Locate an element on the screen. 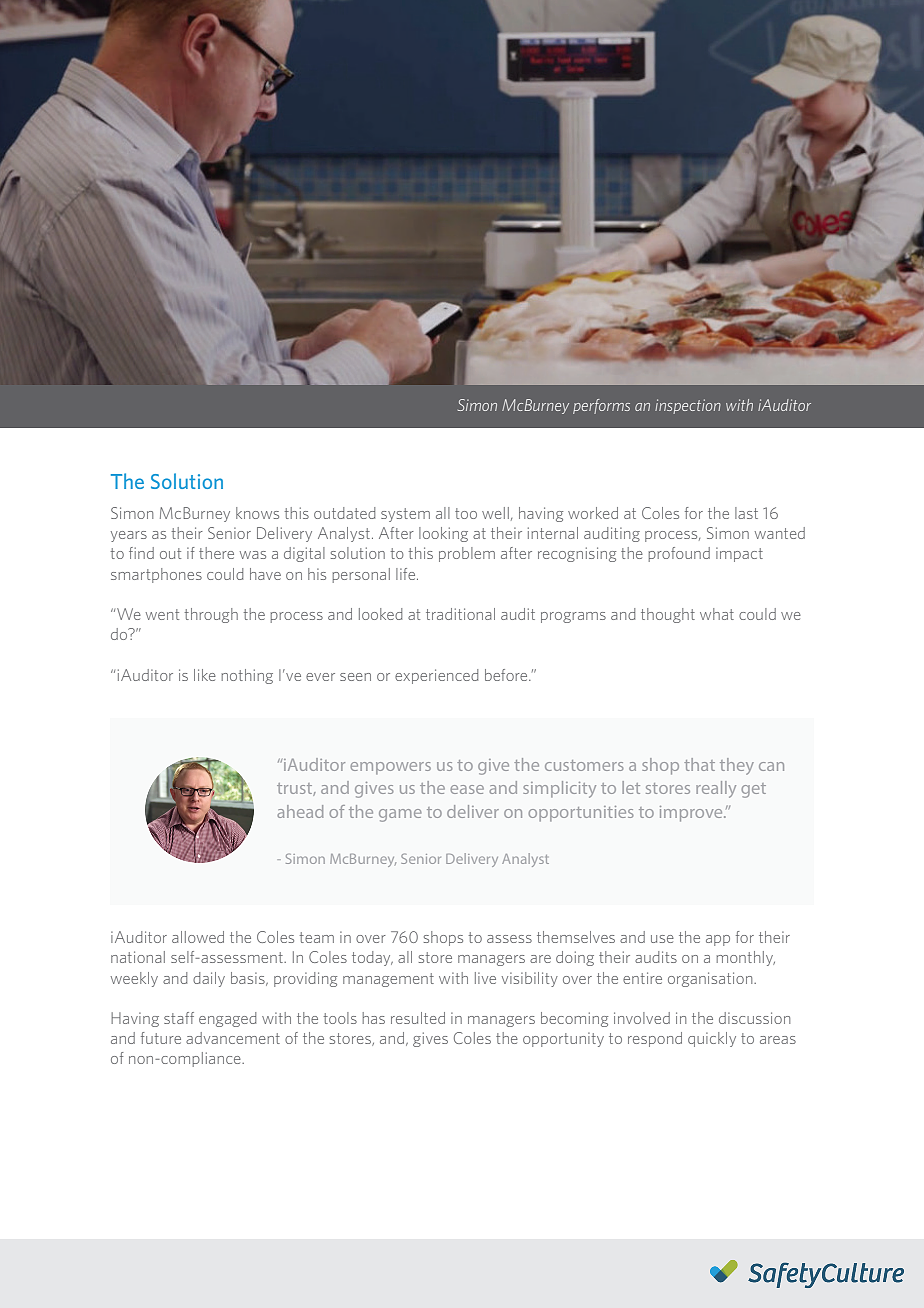  engaged is located at coordinates (227, 1019).
